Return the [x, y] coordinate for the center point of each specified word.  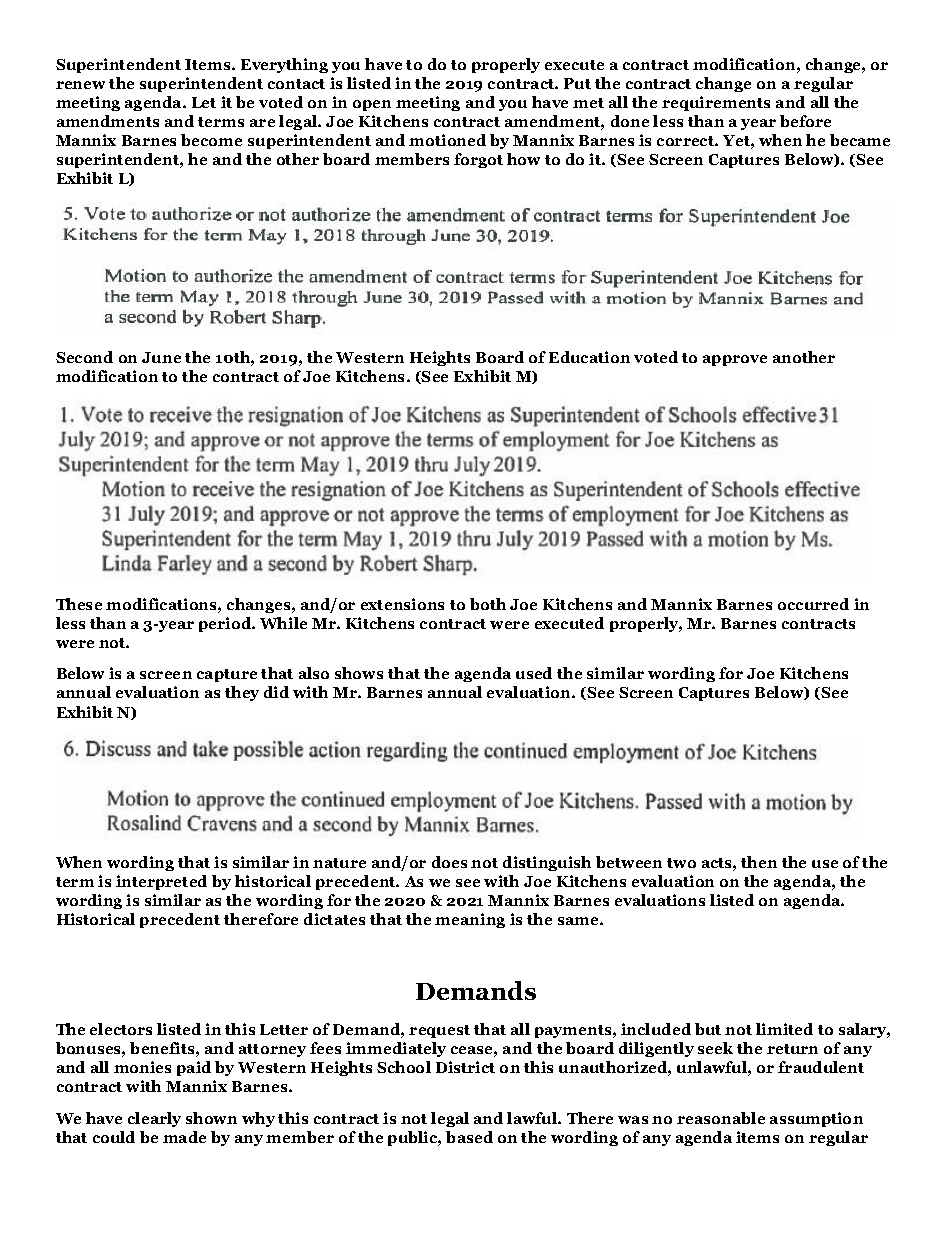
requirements [716, 103]
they [242, 693]
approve [735, 360]
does [449, 862]
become [211, 140]
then [759, 862]
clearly [154, 1119]
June [161, 357]
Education [589, 357]
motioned [447, 140]
